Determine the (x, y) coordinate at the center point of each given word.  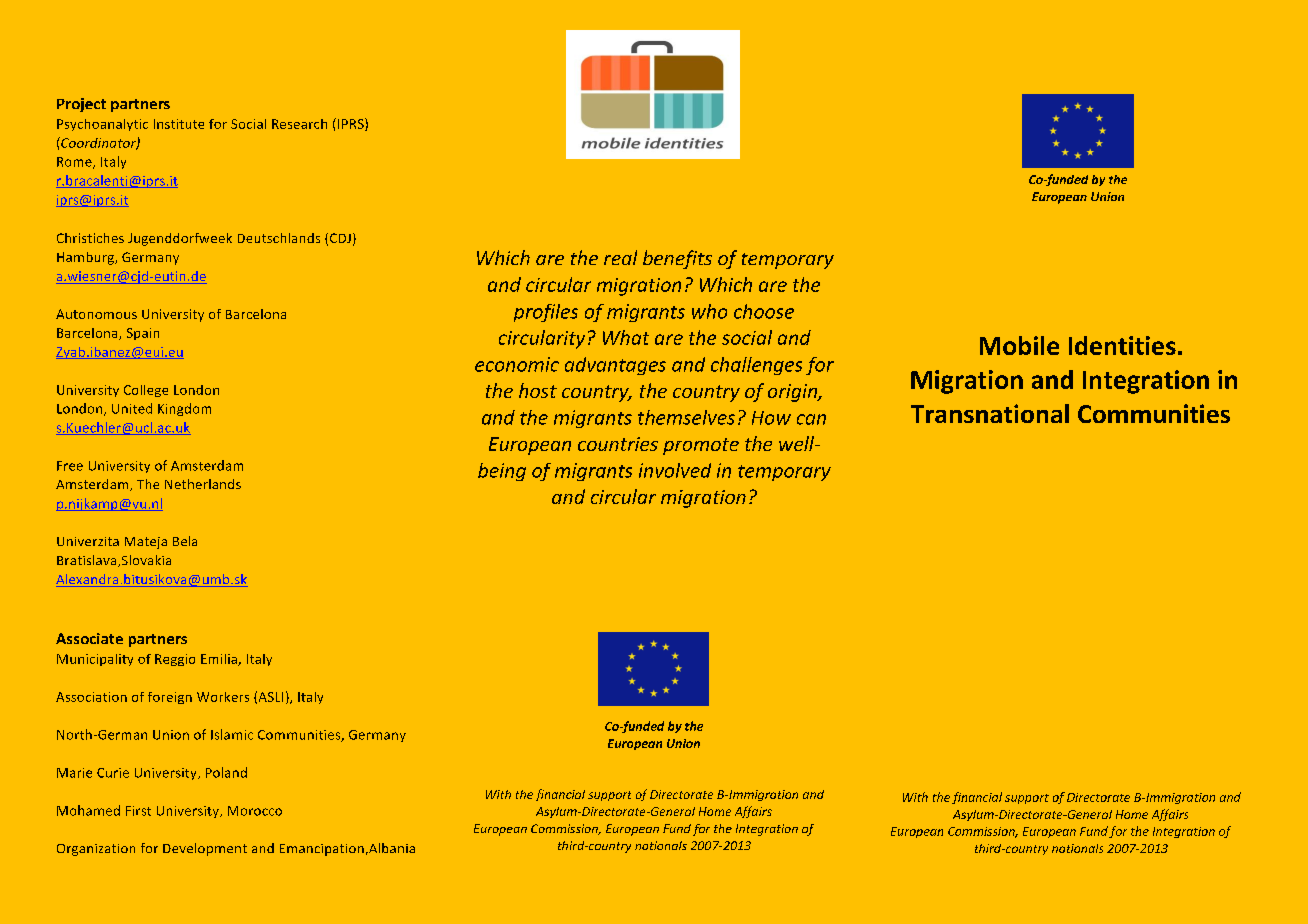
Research (299, 124)
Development (205, 849)
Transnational (990, 413)
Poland (226, 772)
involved (675, 470)
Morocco (255, 811)
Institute (179, 124)
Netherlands (203, 484)
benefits (677, 259)
